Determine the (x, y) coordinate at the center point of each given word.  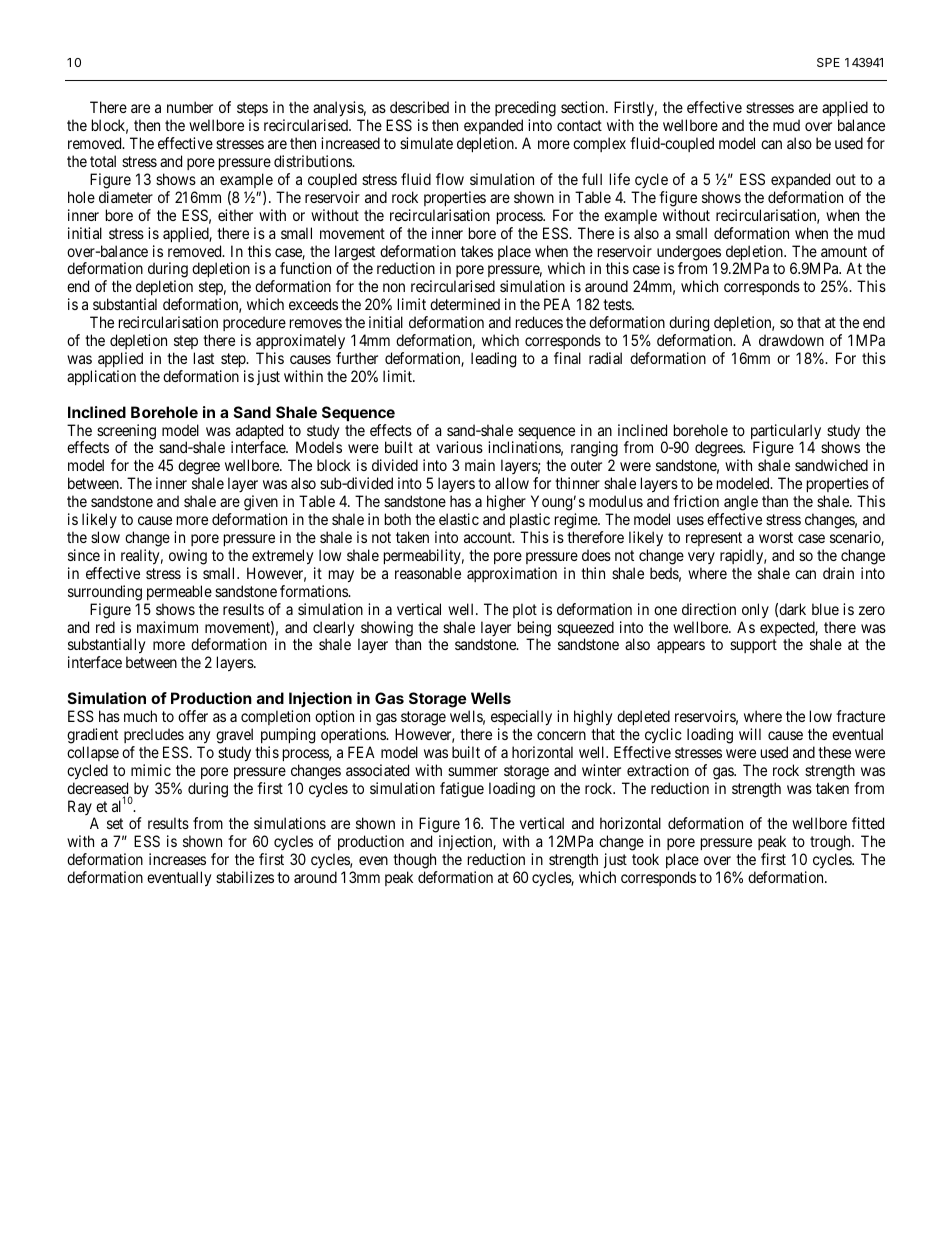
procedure (254, 325)
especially (521, 718)
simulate (426, 143)
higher (506, 504)
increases (177, 859)
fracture (860, 716)
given (261, 504)
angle (740, 504)
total (103, 161)
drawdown (791, 340)
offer (193, 716)
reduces (539, 322)
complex (599, 144)
